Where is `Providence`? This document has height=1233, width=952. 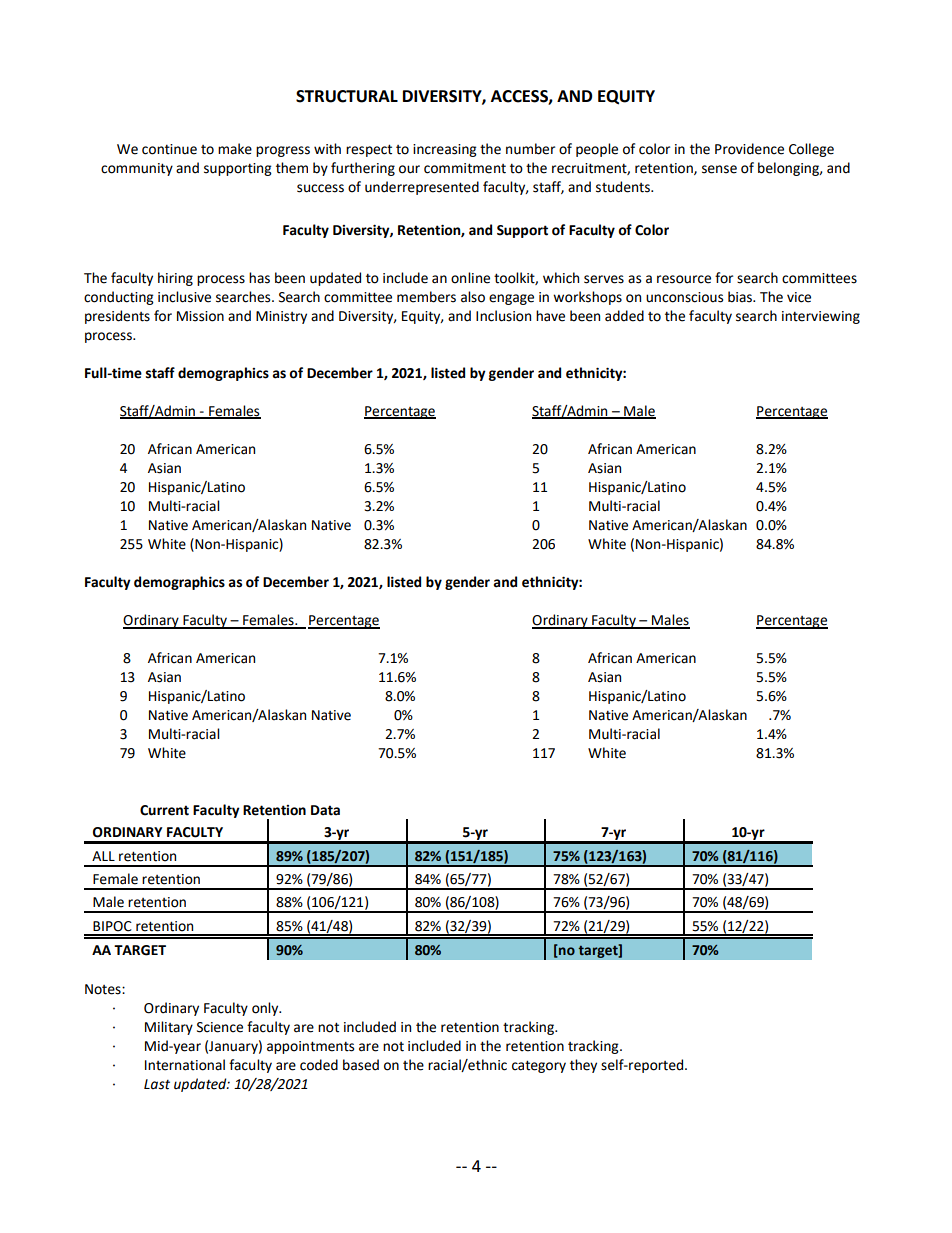
Providence is located at coordinates (749, 149).
